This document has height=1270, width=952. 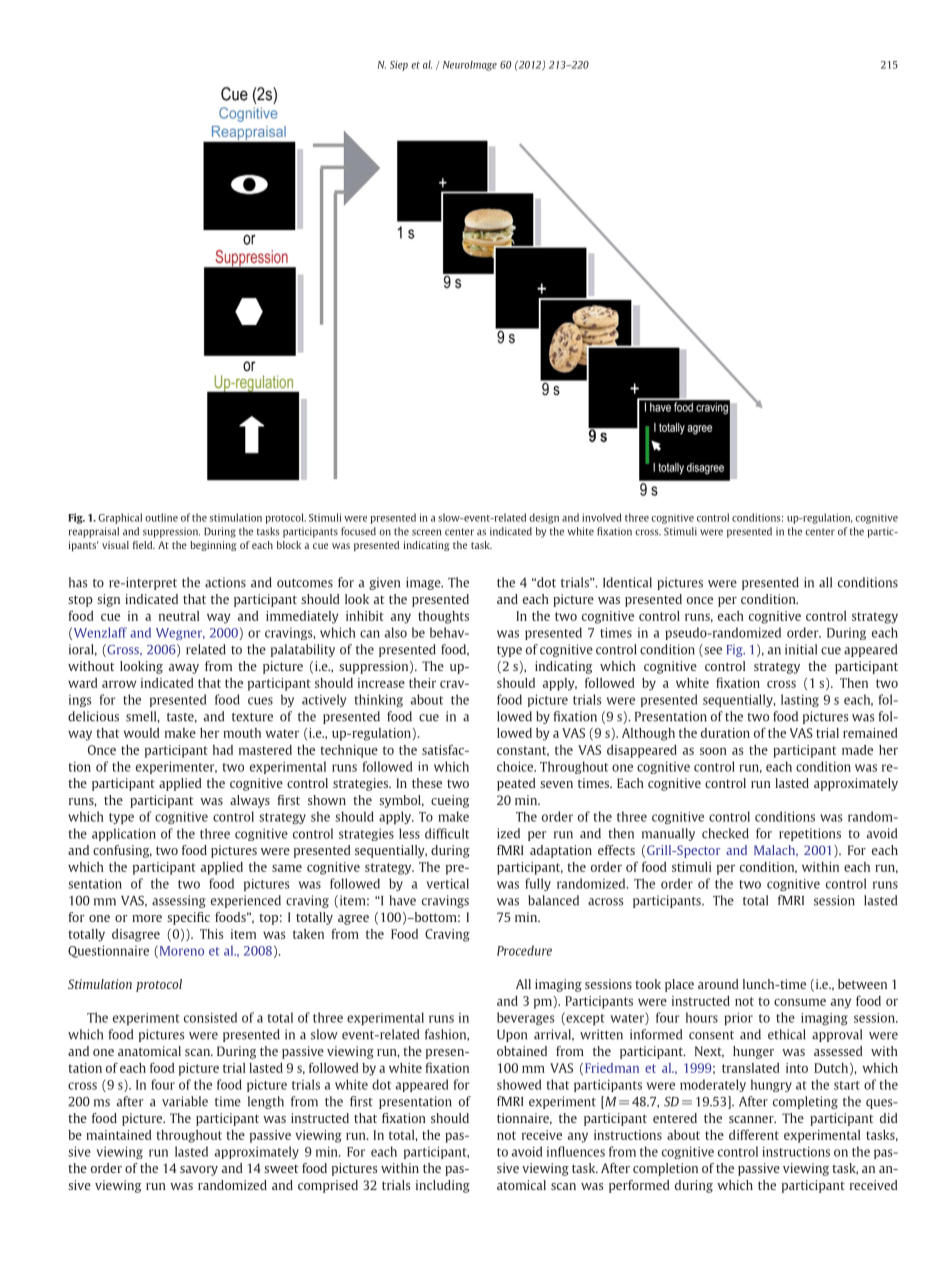 I want to click on Procedure, so click(x=524, y=950).
